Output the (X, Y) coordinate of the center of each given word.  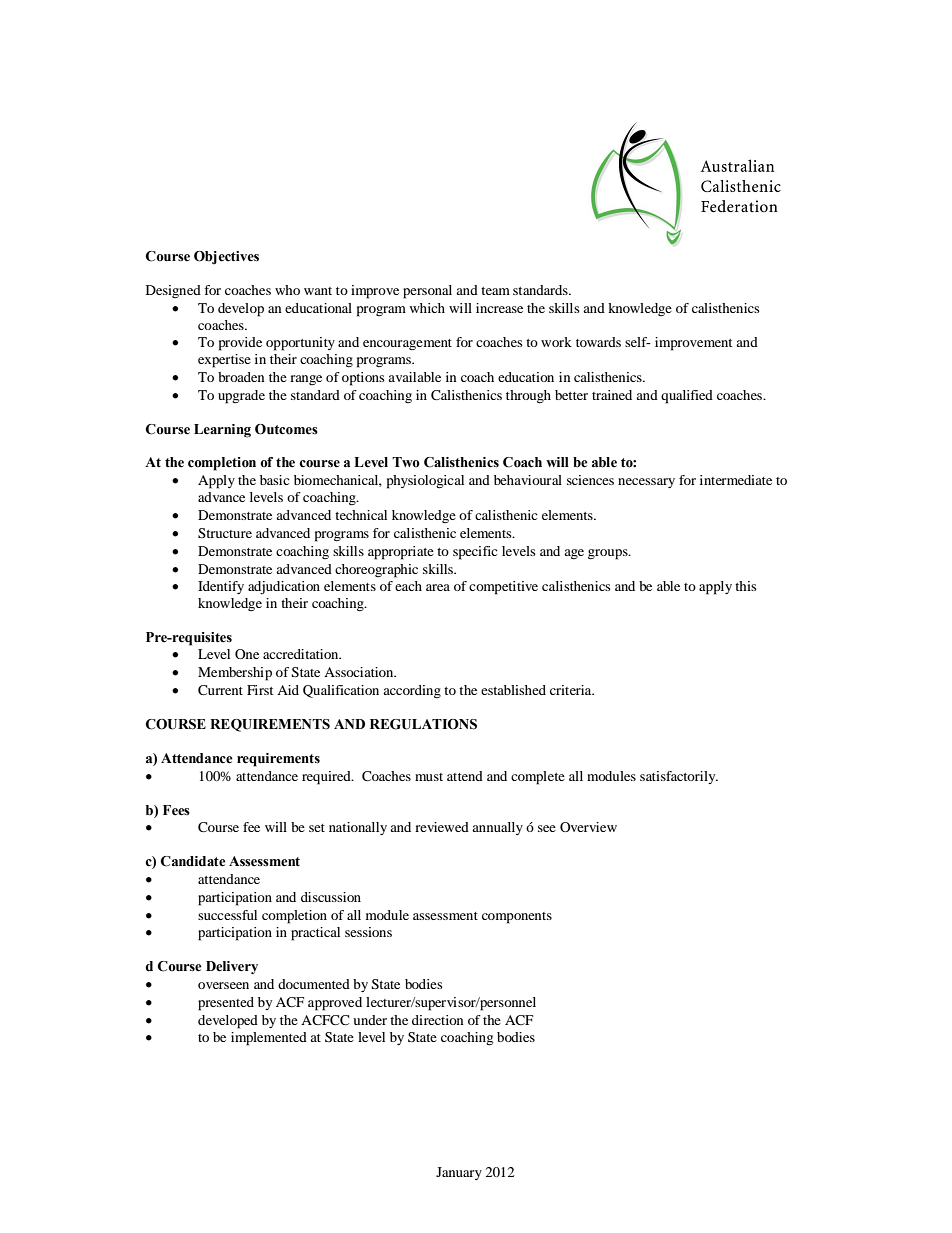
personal (427, 292)
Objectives (226, 258)
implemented (269, 1039)
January (459, 1173)
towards (598, 342)
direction (437, 1020)
